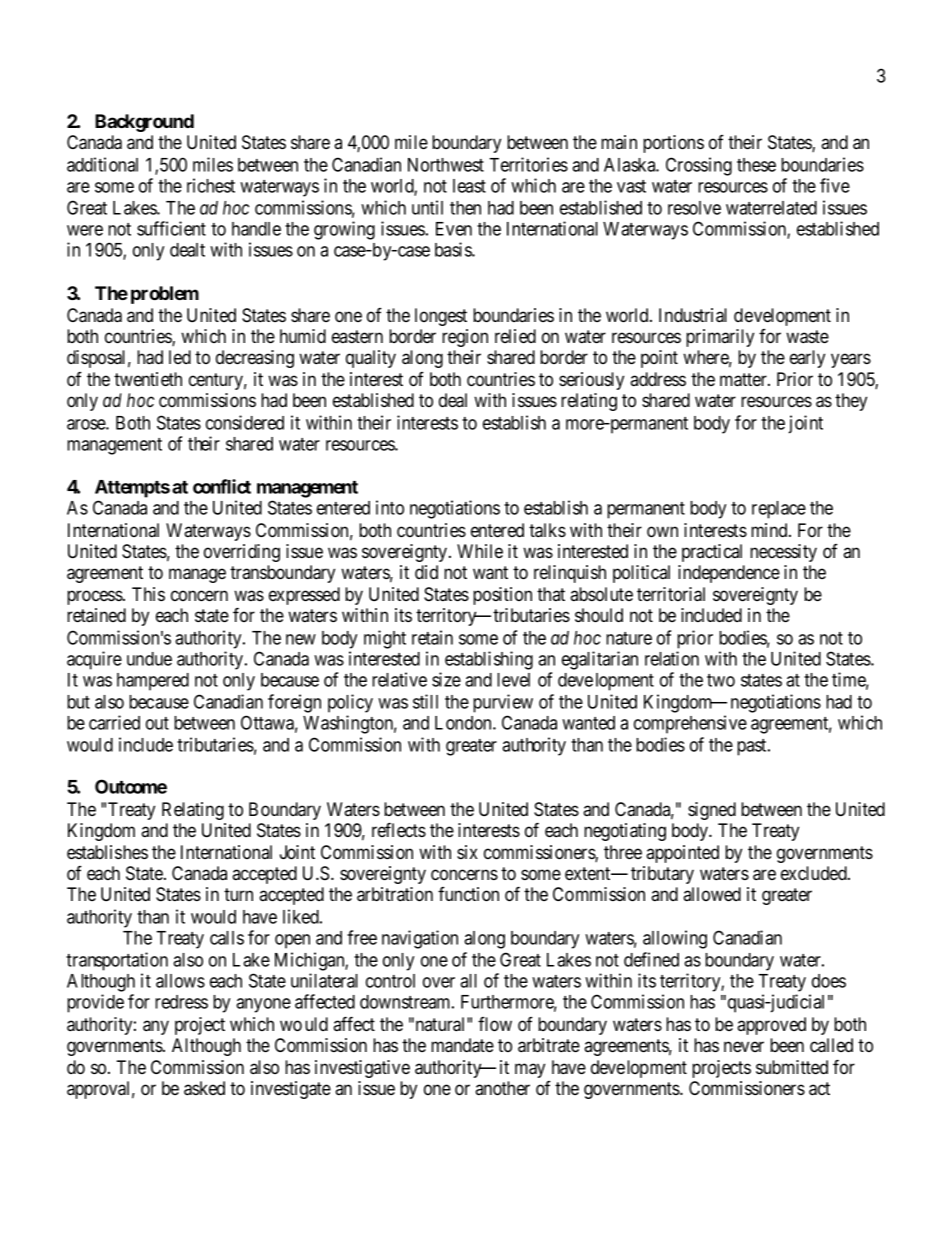 This page has height=1233, width=952. I want to click on asked, so click(204, 1088).
